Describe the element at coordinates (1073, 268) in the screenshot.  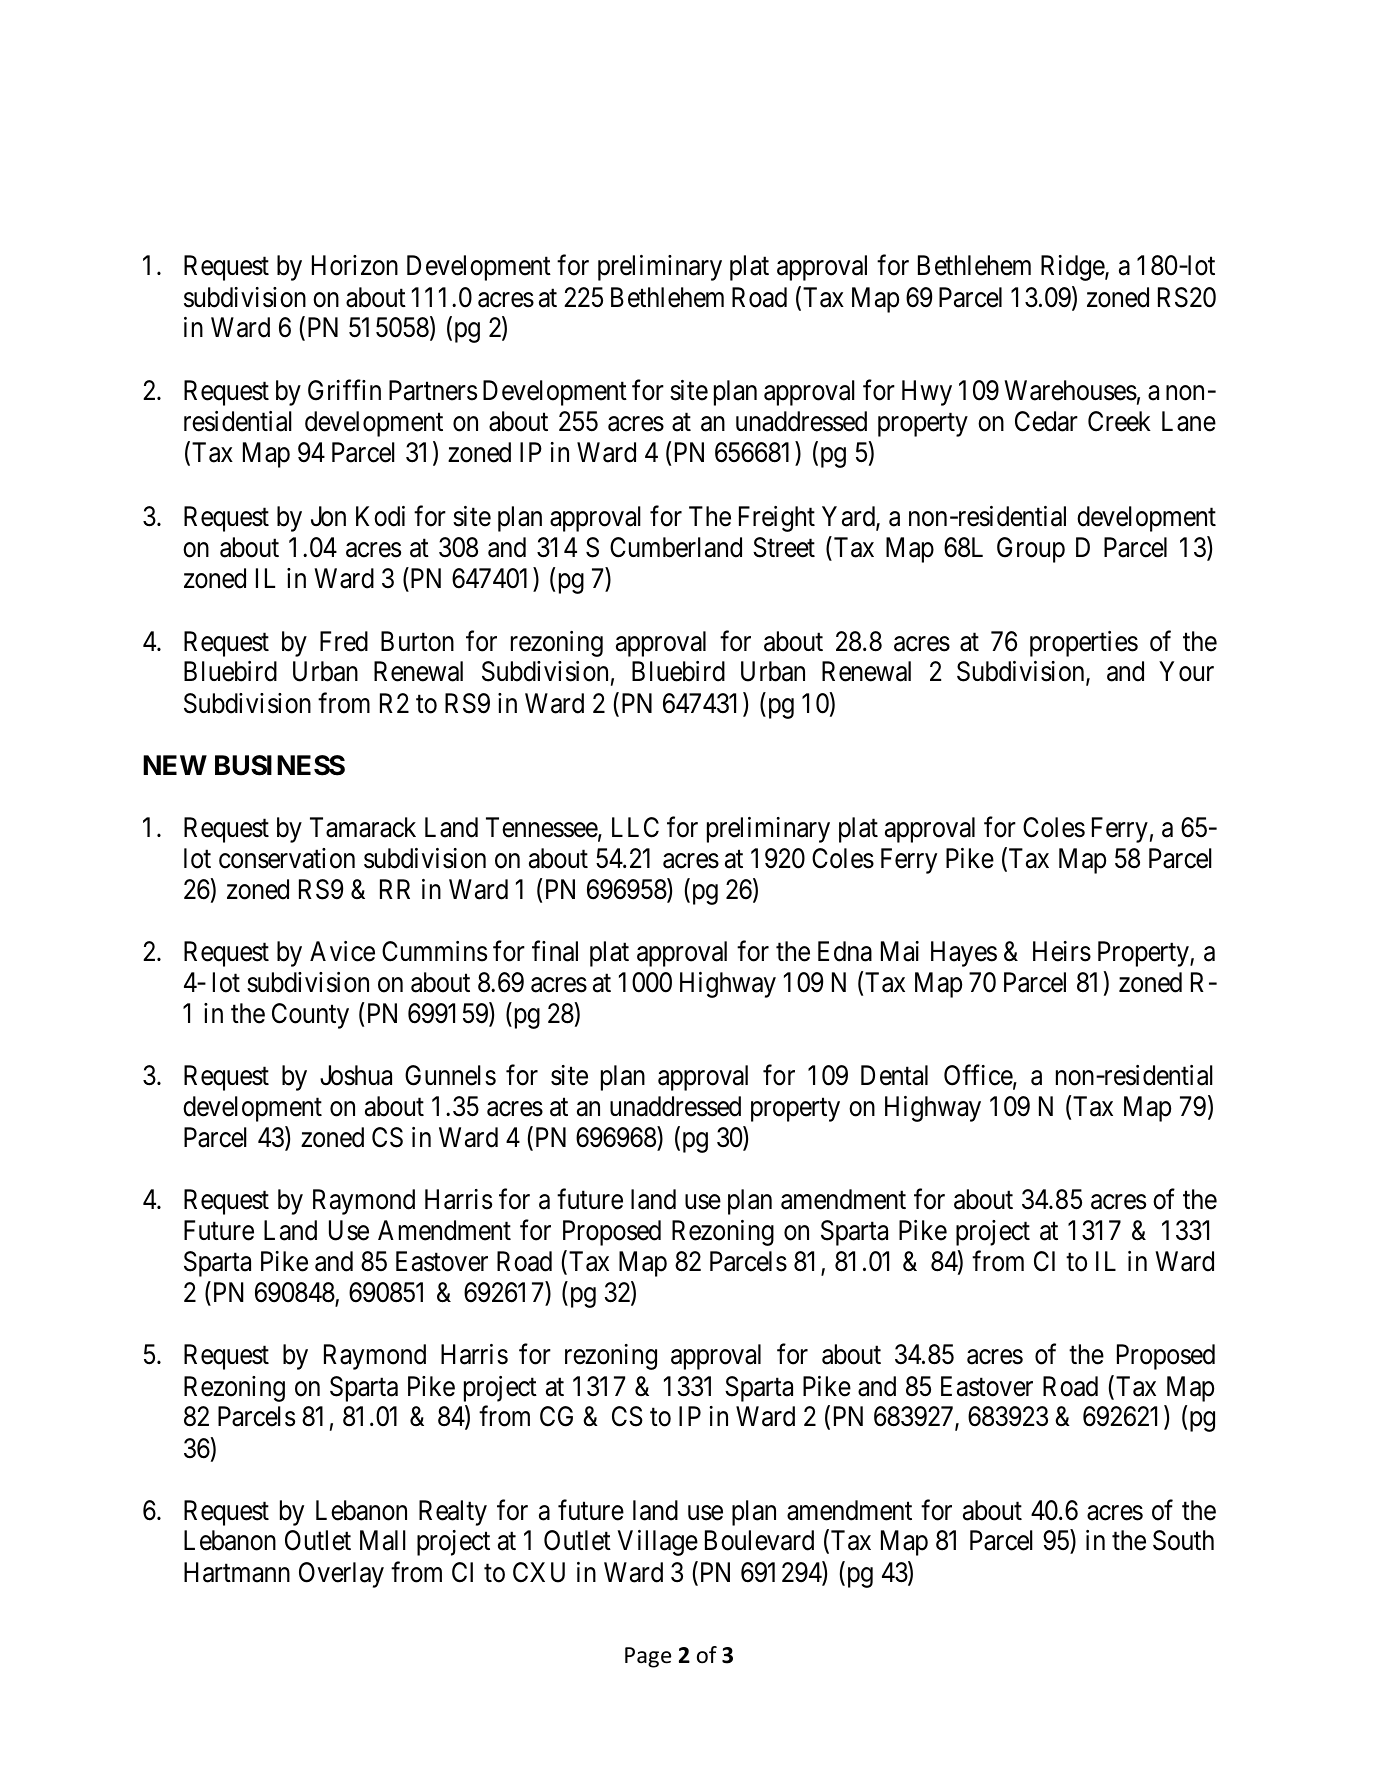
I see `Ridge` at that location.
